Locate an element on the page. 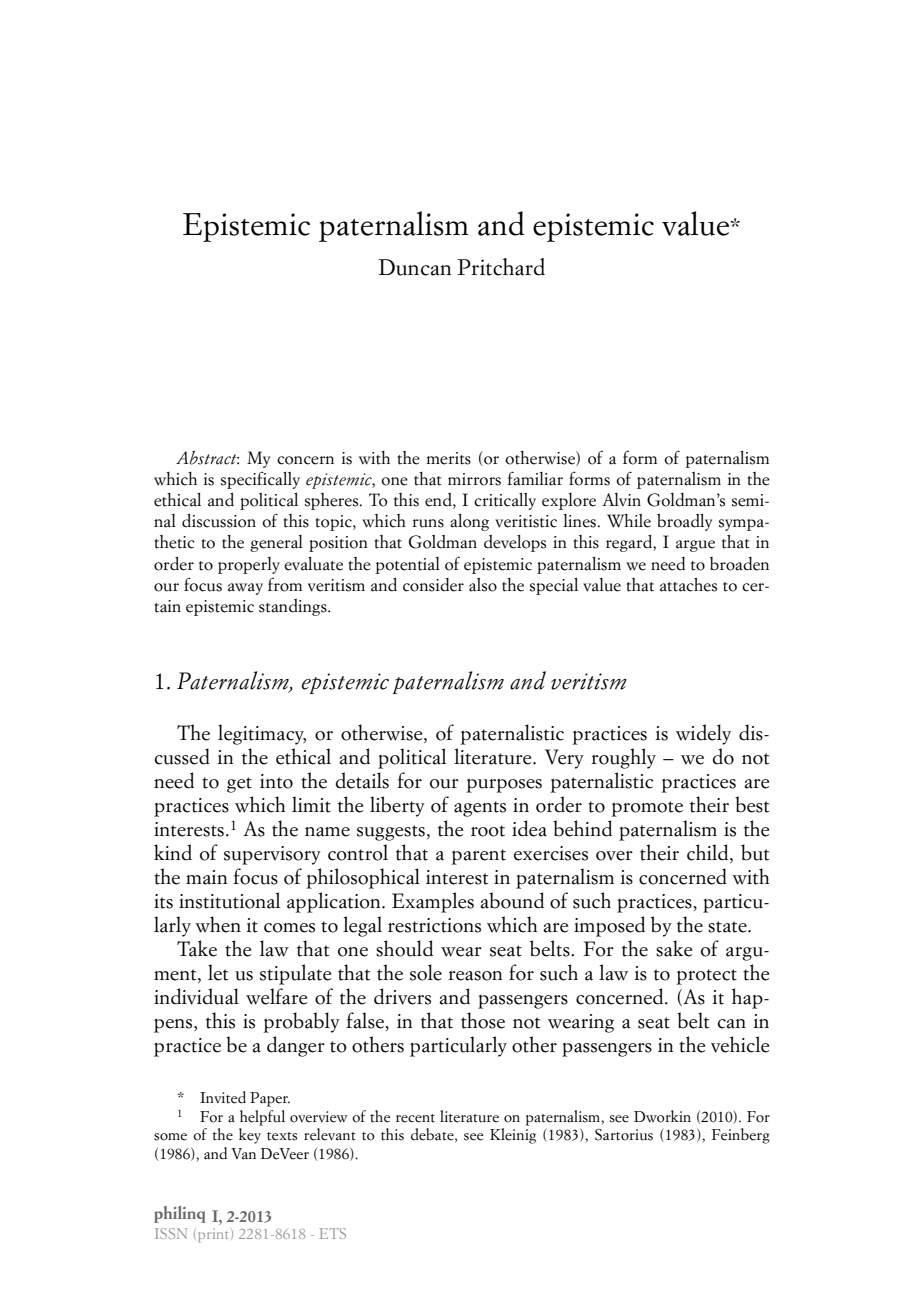  purposes is located at coordinates (504, 785).
